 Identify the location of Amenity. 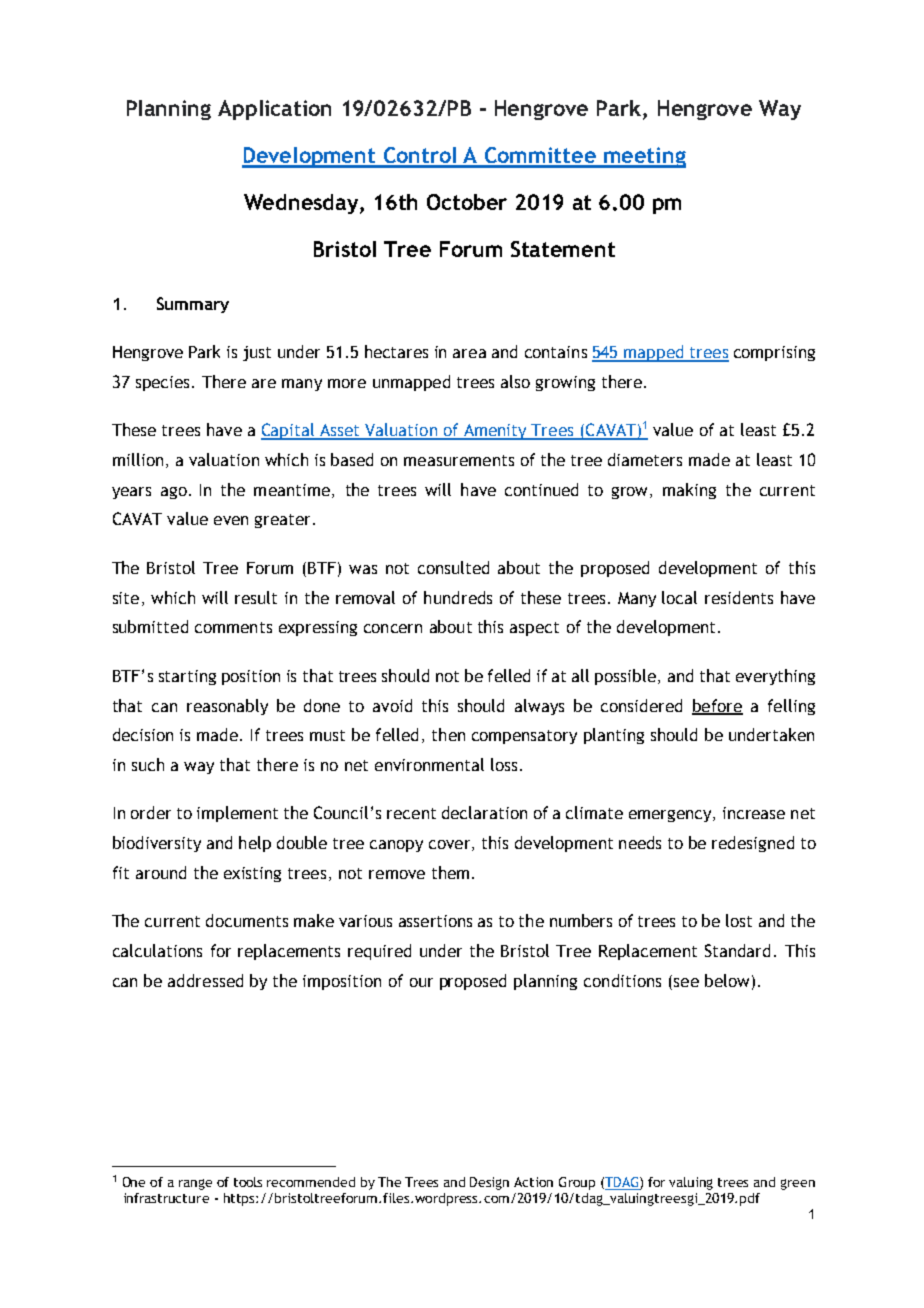
(495, 432).
